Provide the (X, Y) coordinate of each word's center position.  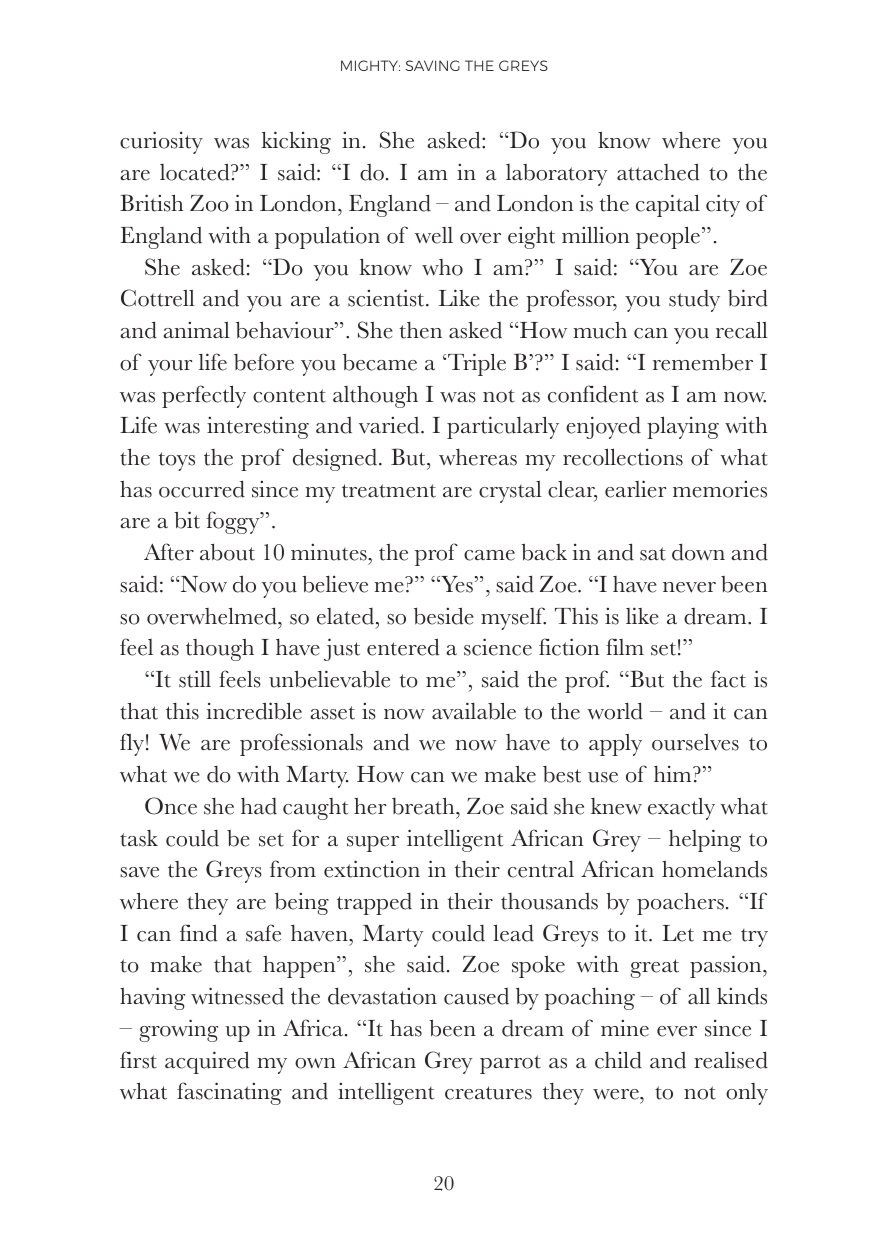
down (698, 552)
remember (703, 362)
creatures (488, 1093)
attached (658, 172)
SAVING (432, 65)
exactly (681, 809)
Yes (456, 584)
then (421, 330)
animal (196, 330)
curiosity (161, 142)
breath (424, 806)
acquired (207, 1062)
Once (171, 806)
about (227, 552)
